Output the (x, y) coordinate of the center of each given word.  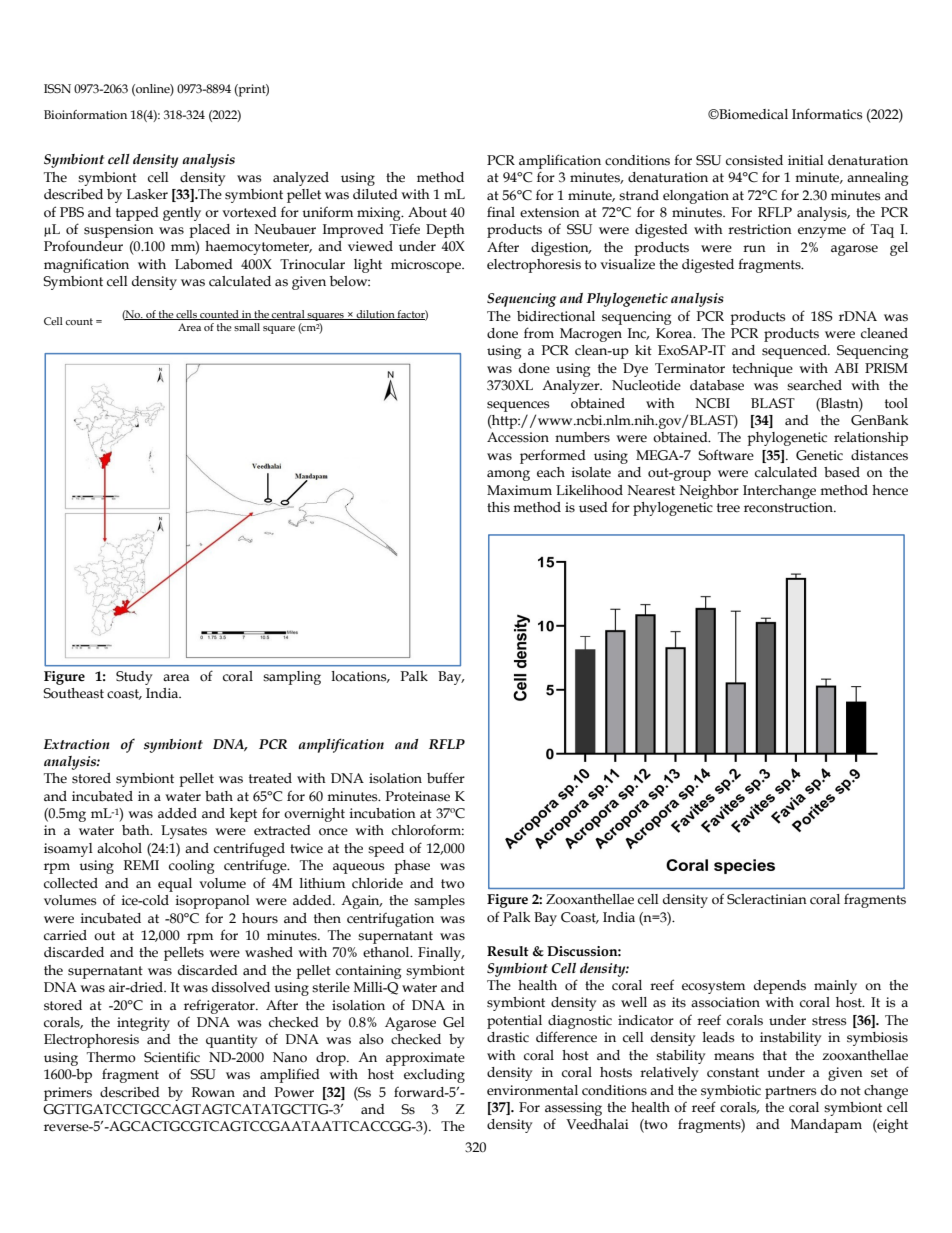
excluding (434, 1076)
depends (780, 987)
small (247, 327)
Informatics (827, 114)
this (498, 507)
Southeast (73, 693)
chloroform (428, 830)
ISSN (57, 89)
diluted (375, 194)
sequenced (795, 352)
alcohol (119, 848)
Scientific (172, 1057)
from (539, 333)
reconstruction (790, 507)
